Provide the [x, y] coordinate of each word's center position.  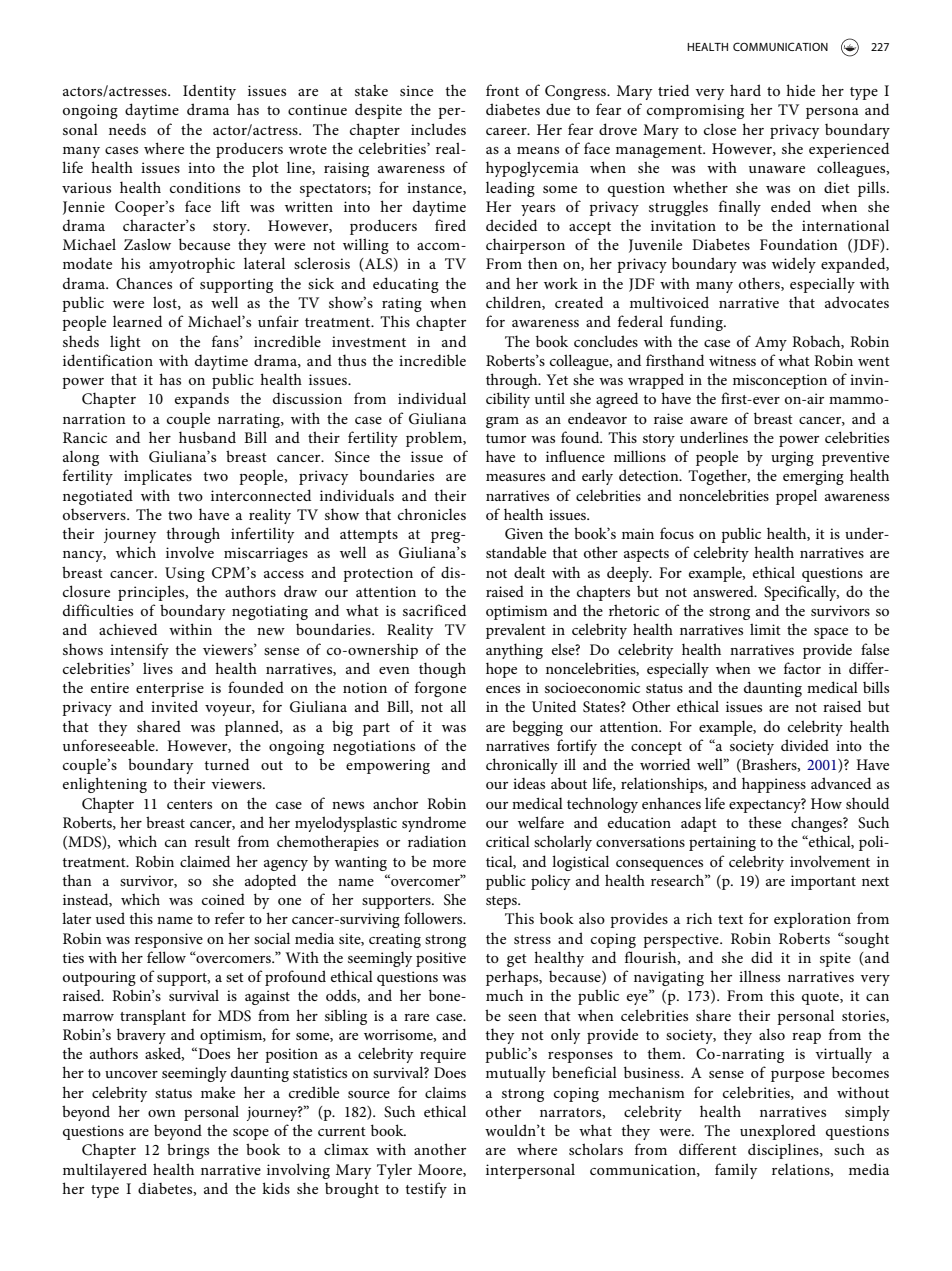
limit [765, 629]
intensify [139, 651]
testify [426, 1190]
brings [188, 1151]
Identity [209, 92]
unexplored [778, 1132]
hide [800, 90]
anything [514, 651]
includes [438, 129]
